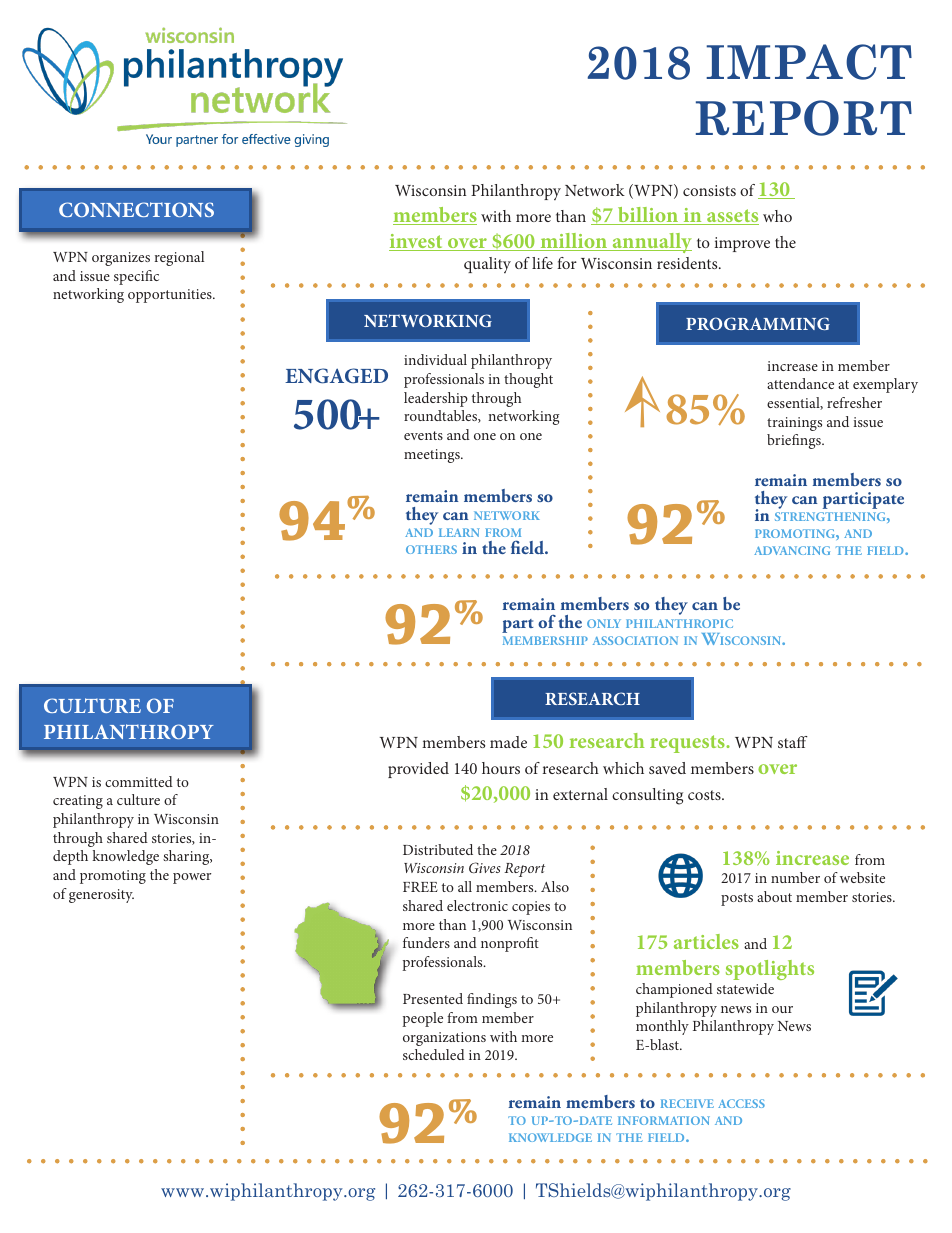  Describe the element at coordinates (795, 877) in the screenshot. I see `number` at that location.
